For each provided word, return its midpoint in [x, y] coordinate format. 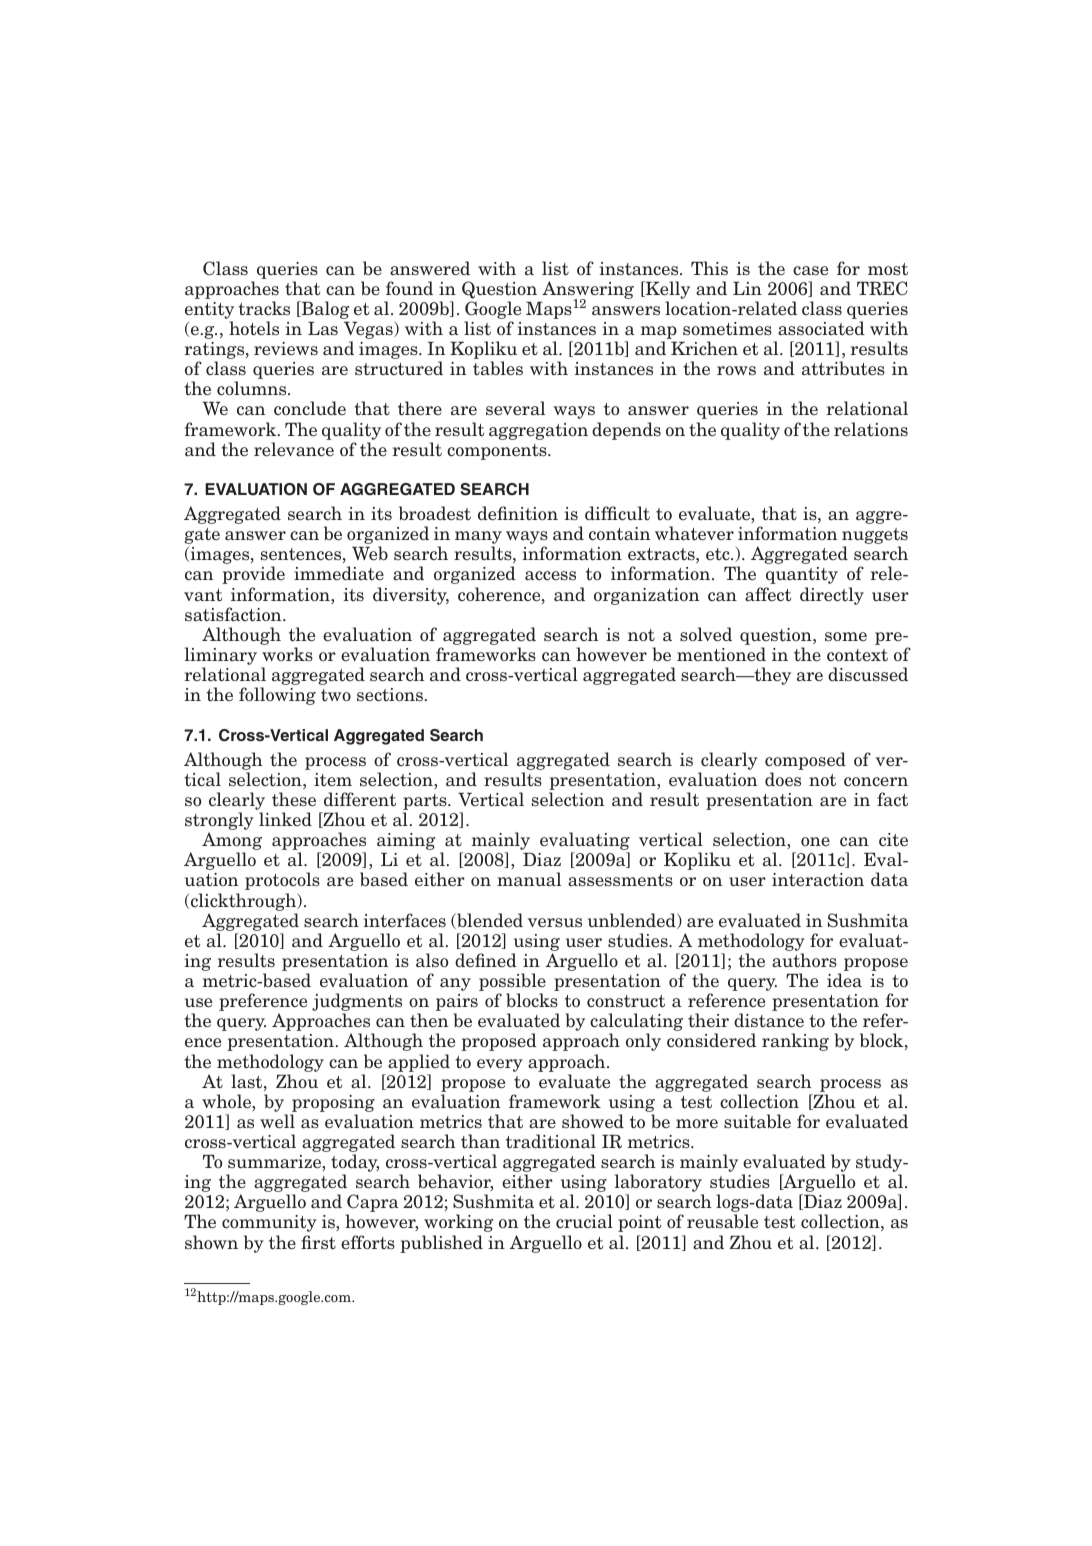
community [269, 1223]
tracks [264, 308]
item [333, 779]
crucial [584, 1221]
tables [498, 368]
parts [426, 803]
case [810, 271]
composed [805, 761]
